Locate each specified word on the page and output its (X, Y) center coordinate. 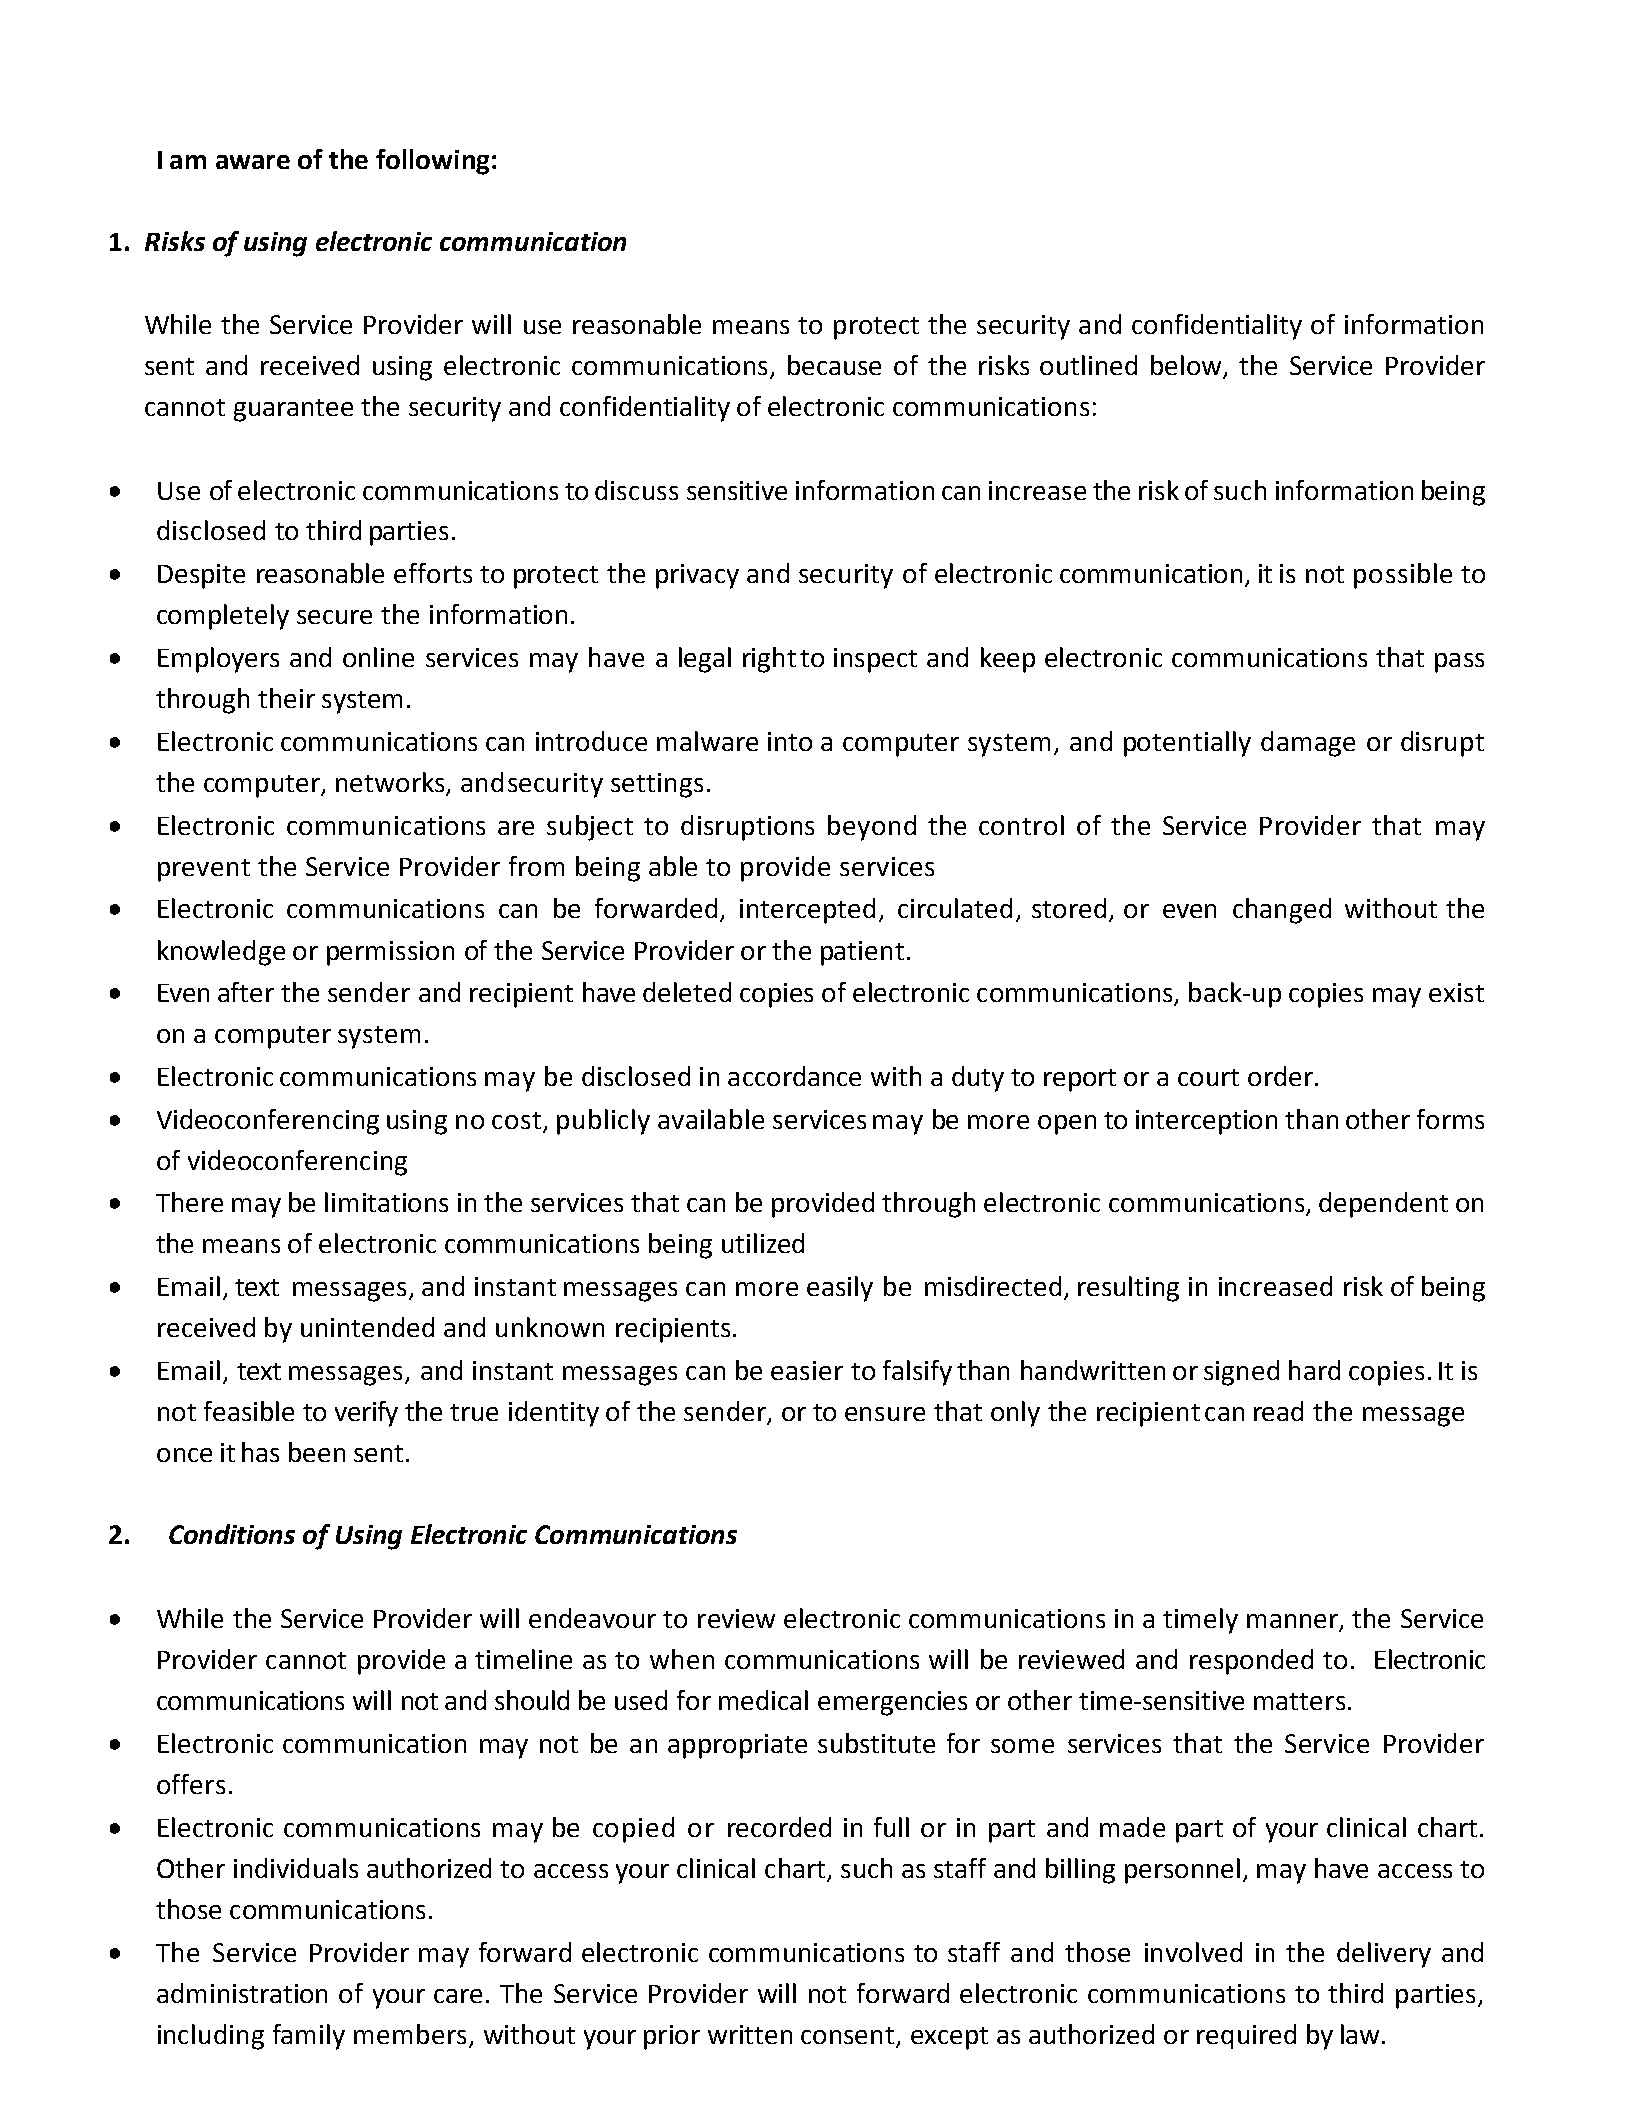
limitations (386, 1202)
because (834, 365)
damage (1308, 744)
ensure (885, 1414)
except (949, 2038)
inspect (875, 660)
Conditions (232, 1534)
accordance (794, 1076)
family (309, 2037)
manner (1293, 1622)
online (378, 657)
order (1280, 1076)
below (1186, 365)
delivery (1384, 1955)
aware (253, 162)
